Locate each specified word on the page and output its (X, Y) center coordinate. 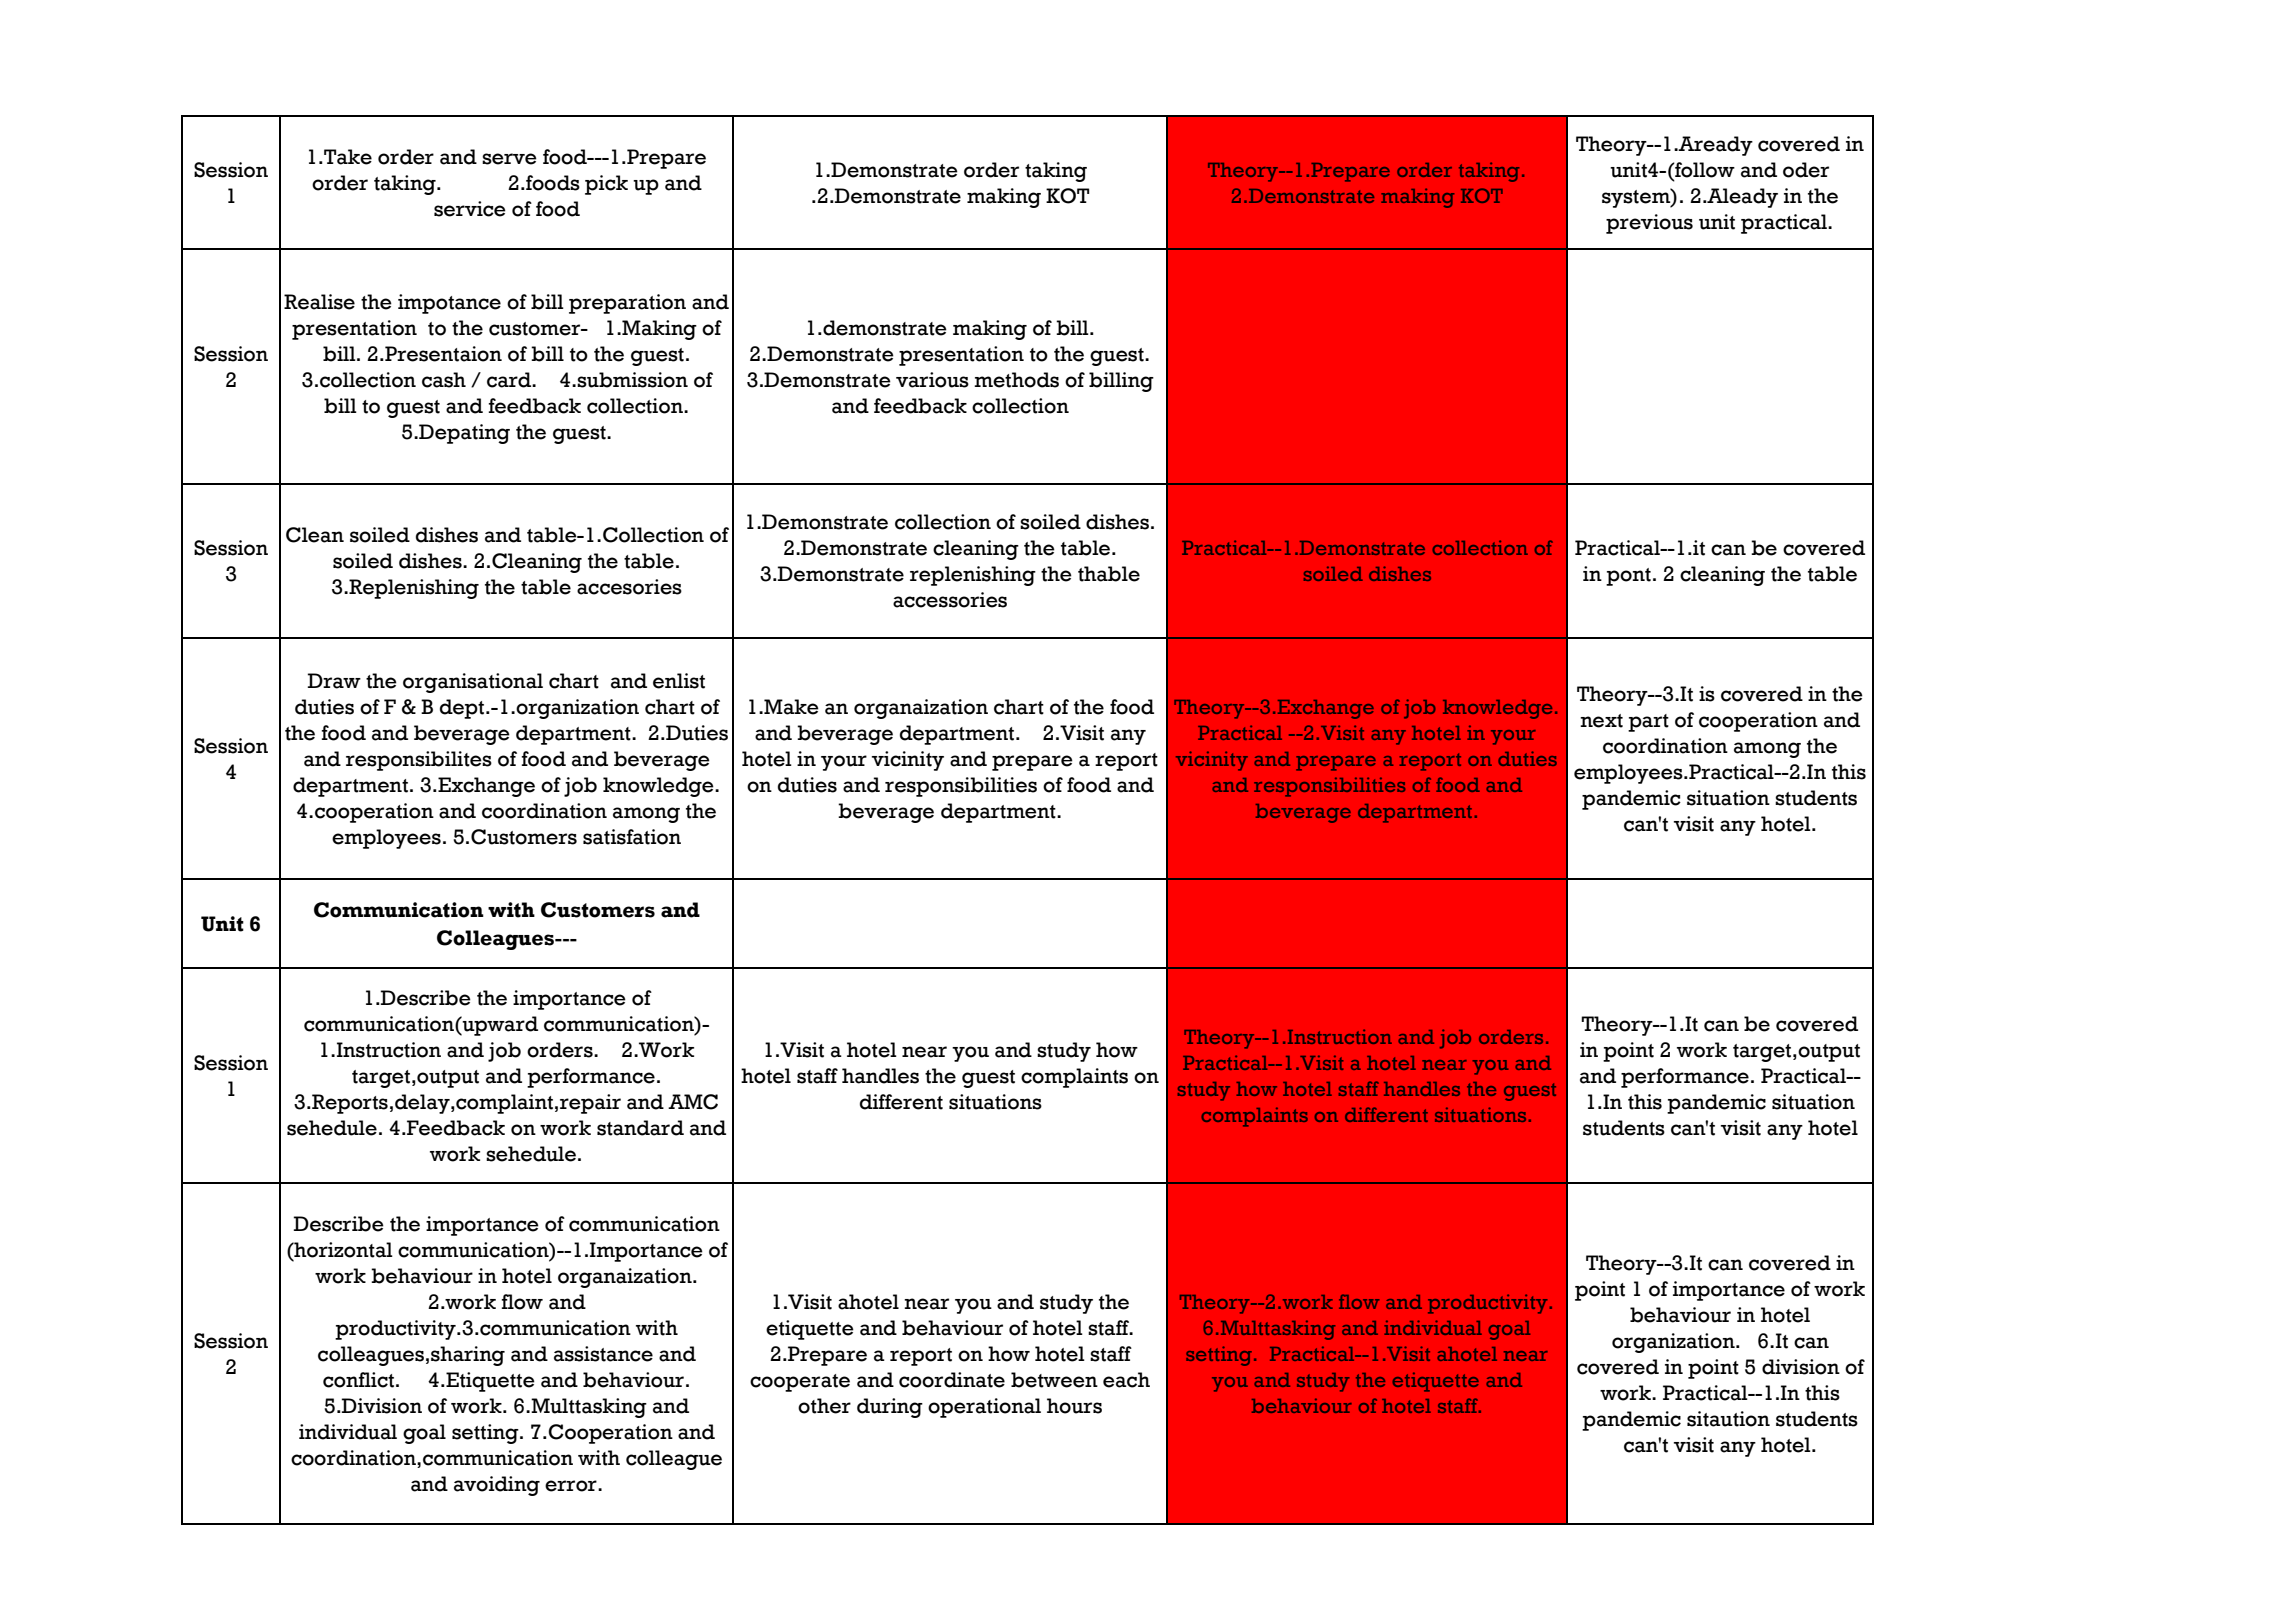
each (1126, 1380)
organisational (473, 683)
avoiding (497, 1486)
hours (1074, 1406)
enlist (679, 681)
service (470, 209)
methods (1016, 380)
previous (1649, 224)
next (1601, 721)
